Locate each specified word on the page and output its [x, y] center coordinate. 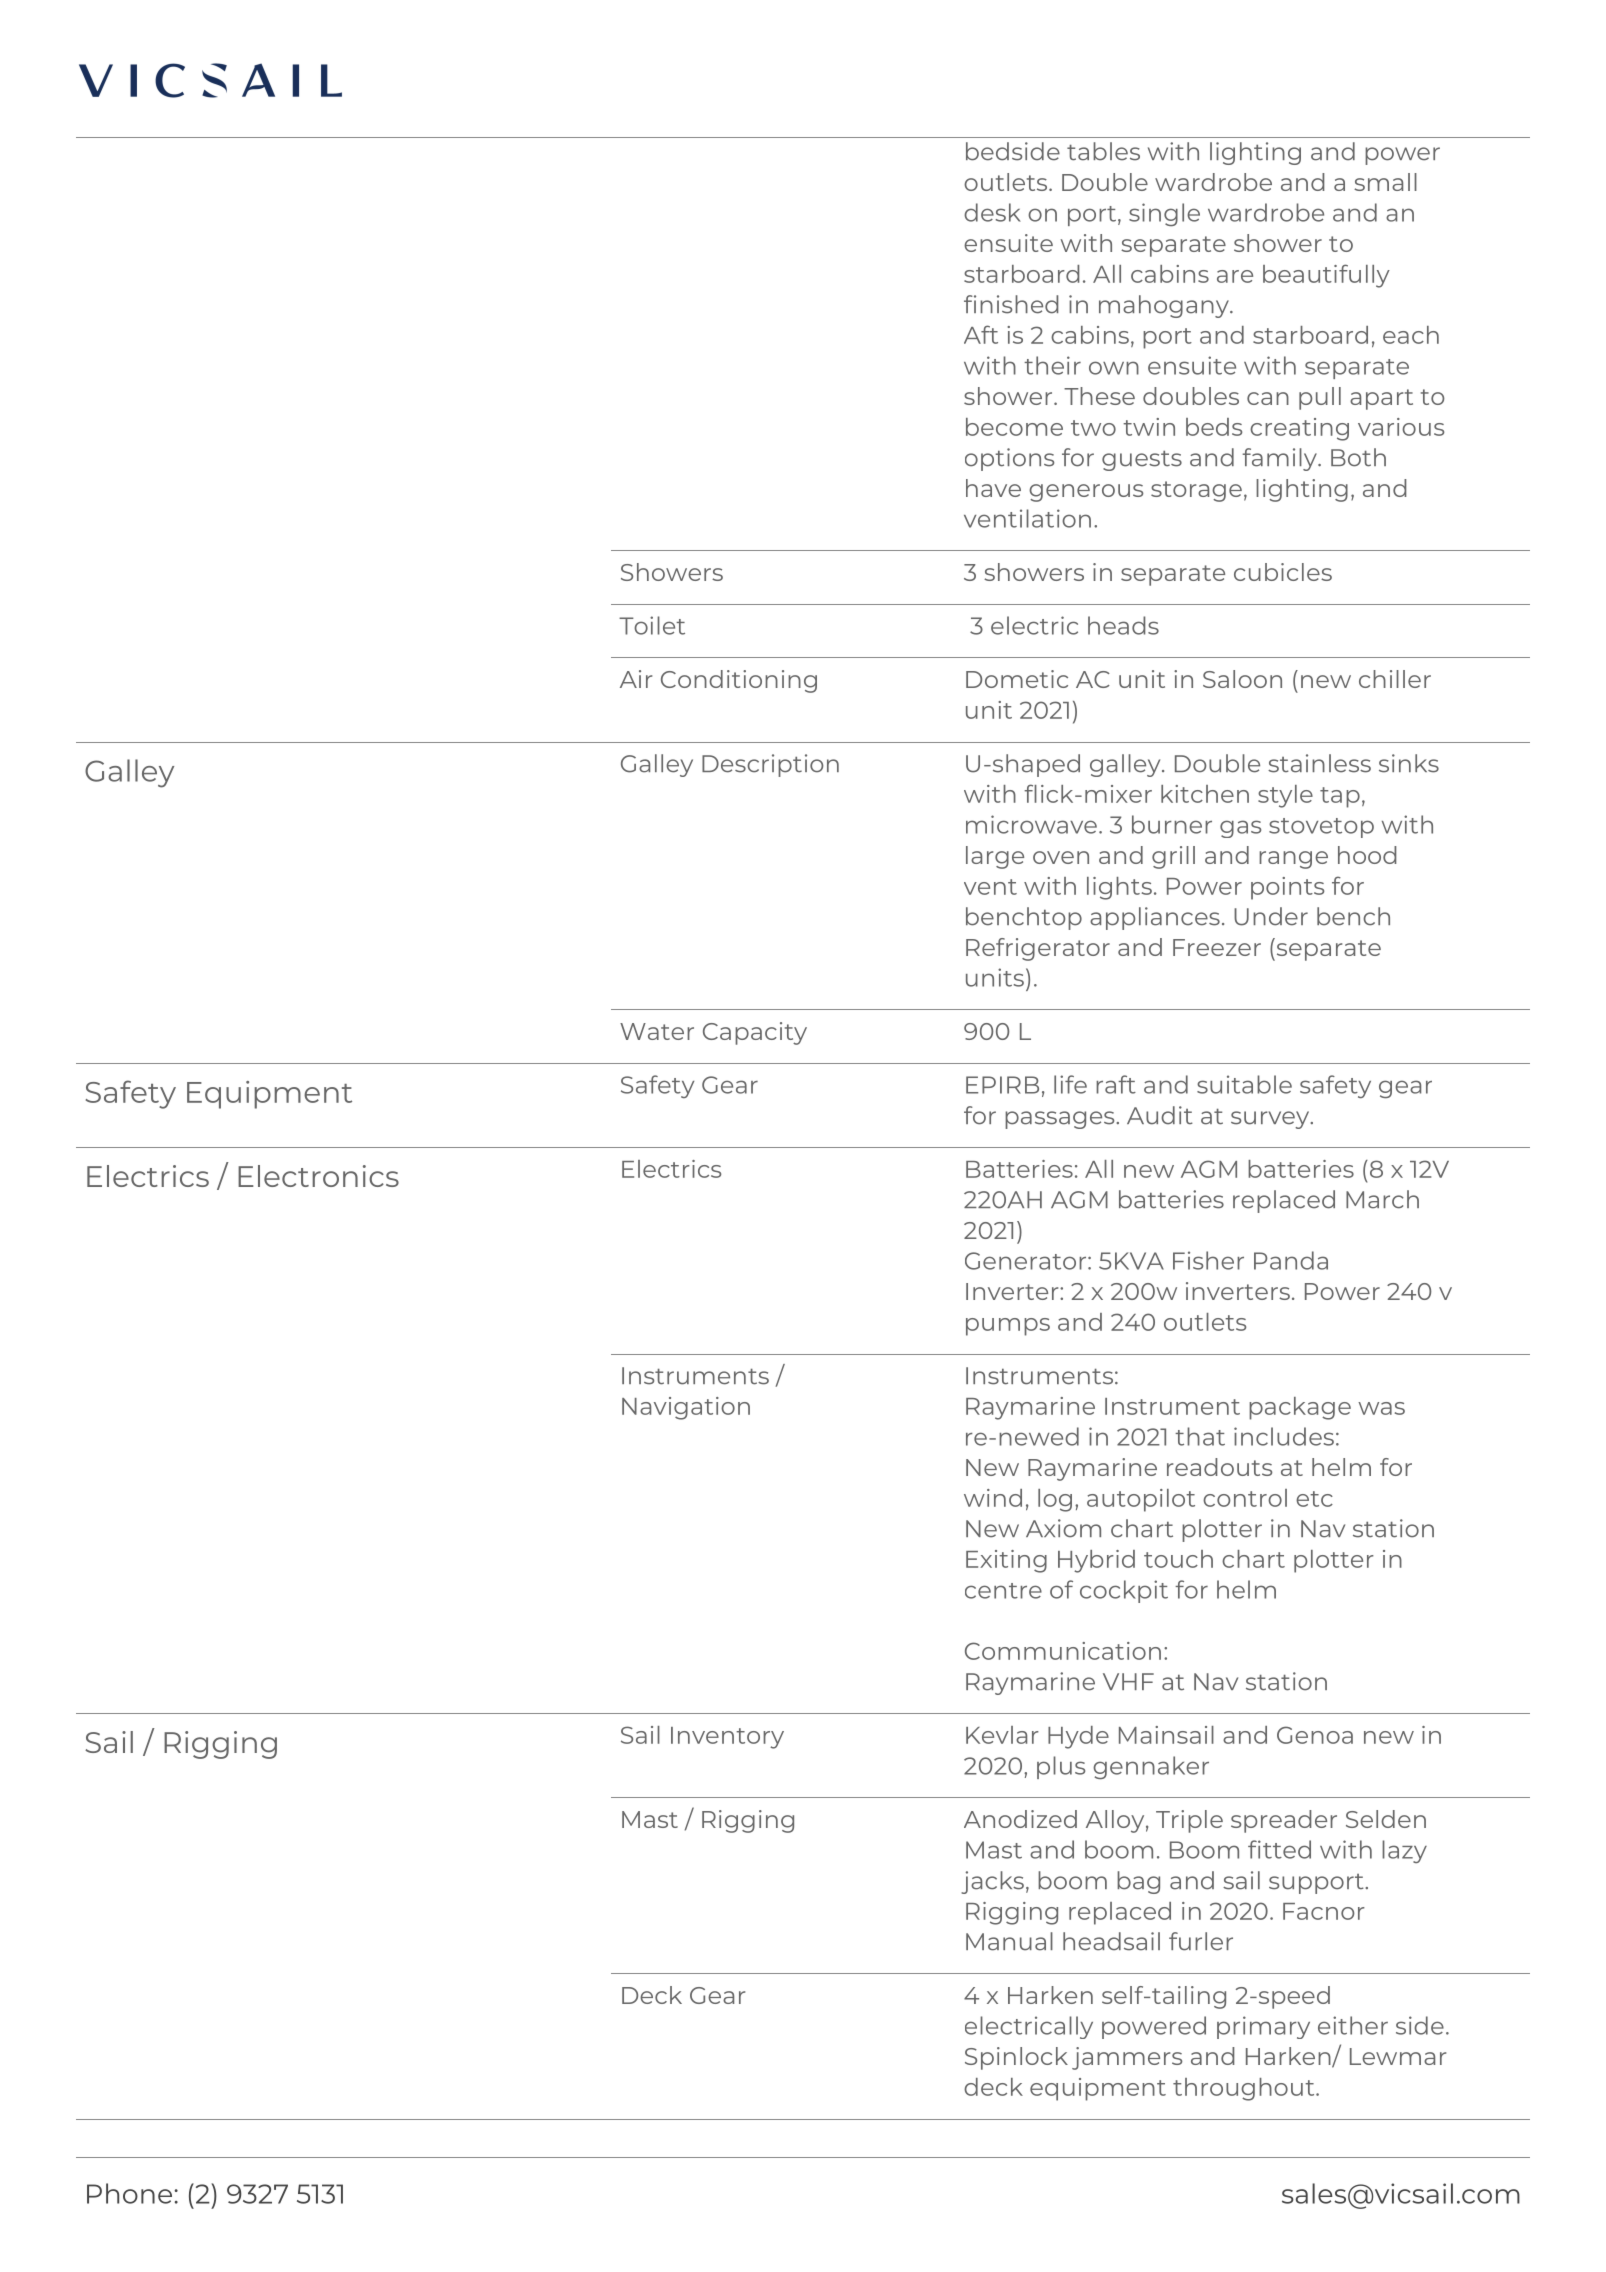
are [1235, 276]
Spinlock [1016, 2058]
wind [993, 1498]
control [1245, 1498]
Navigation [686, 1408]
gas [1240, 829]
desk [992, 212]
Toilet [652, 625]
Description [770, 765]
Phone [129, 2193]
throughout [1245, 2089]
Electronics [318, 1176]
